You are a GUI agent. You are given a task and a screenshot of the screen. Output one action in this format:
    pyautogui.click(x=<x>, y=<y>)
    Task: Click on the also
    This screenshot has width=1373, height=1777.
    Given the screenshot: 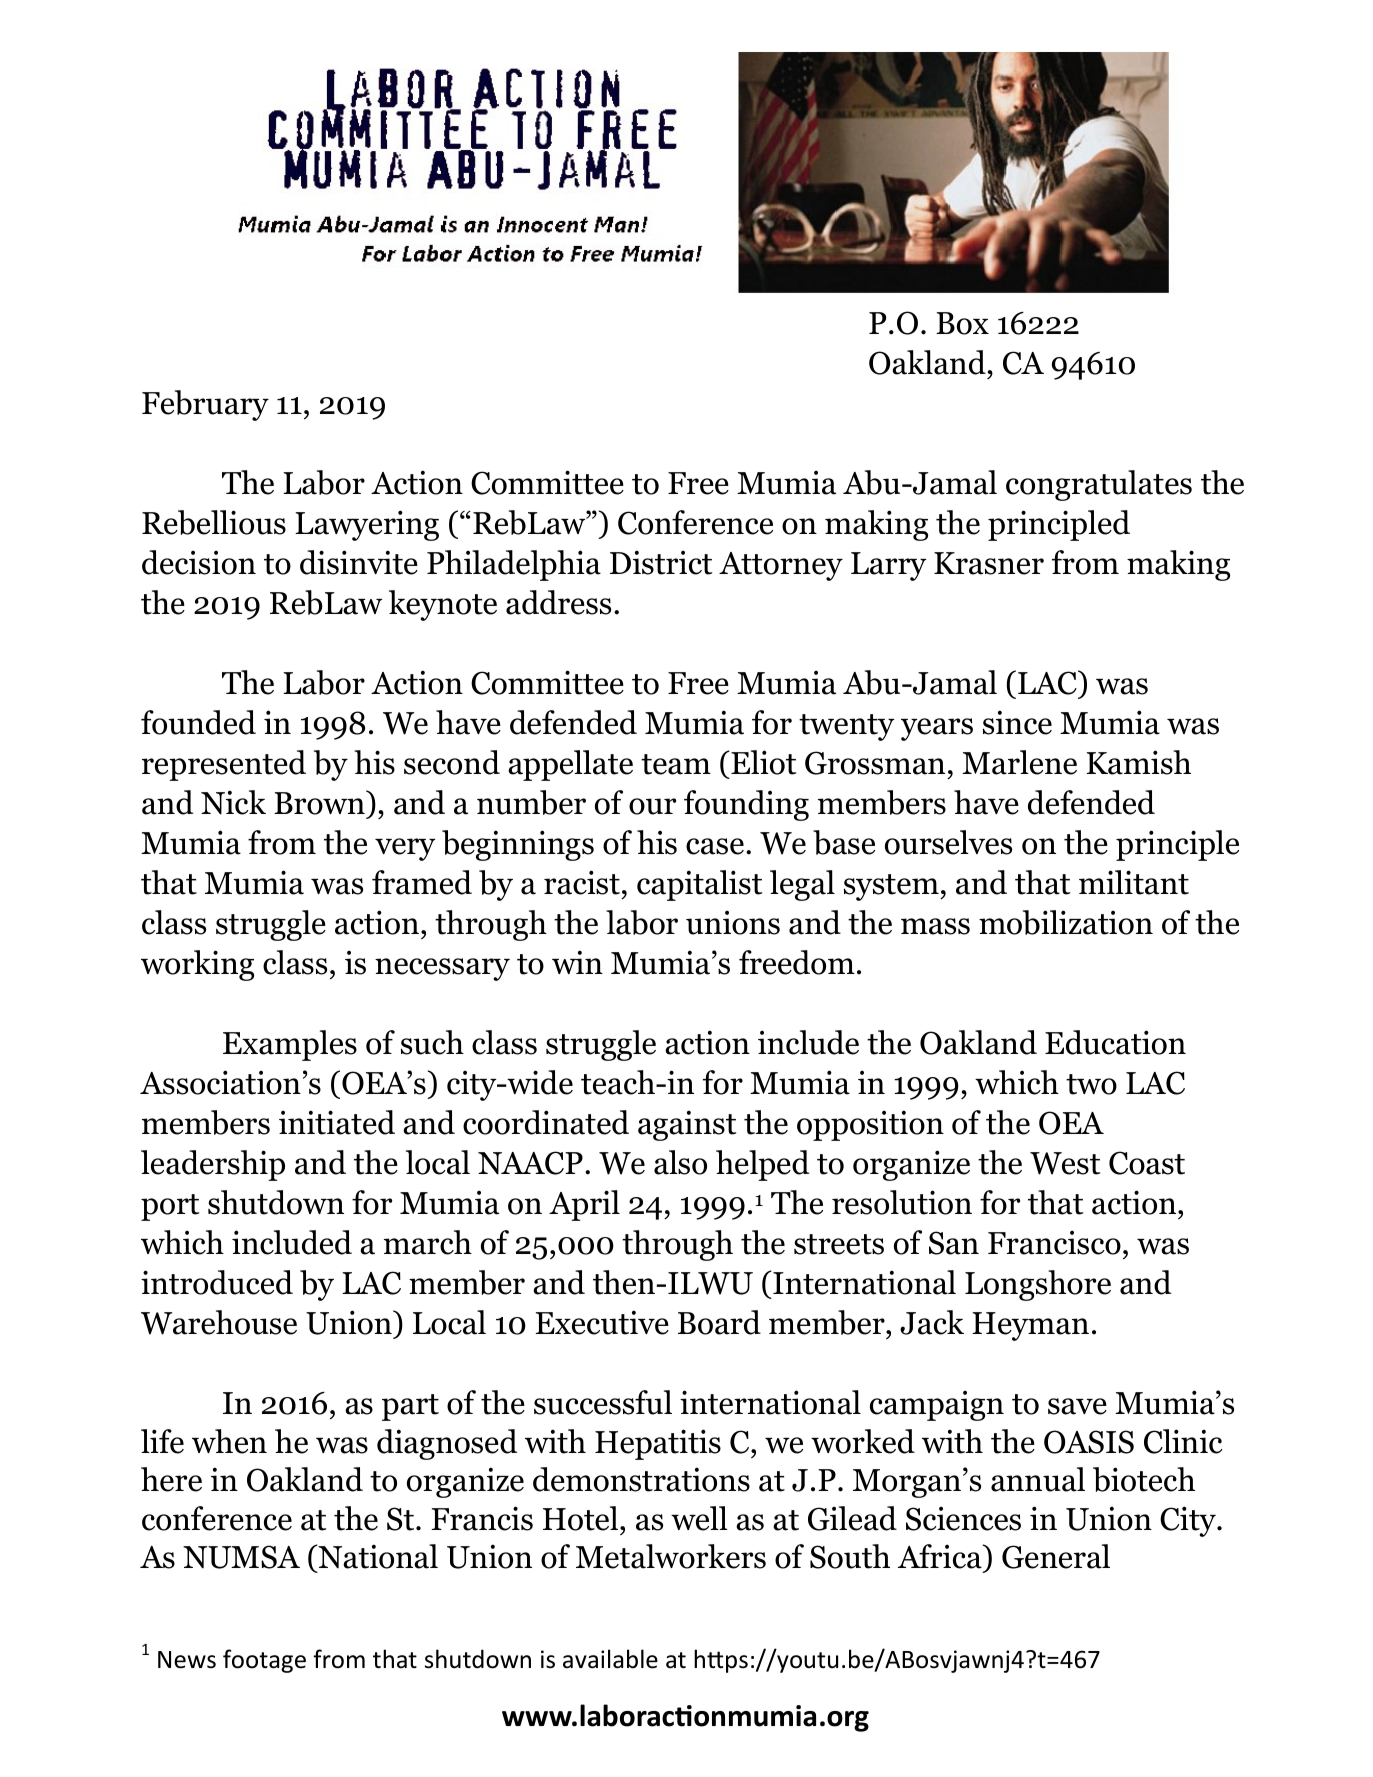 What is the action you would take?
    pyautogui.click(x=680, y=1162)
